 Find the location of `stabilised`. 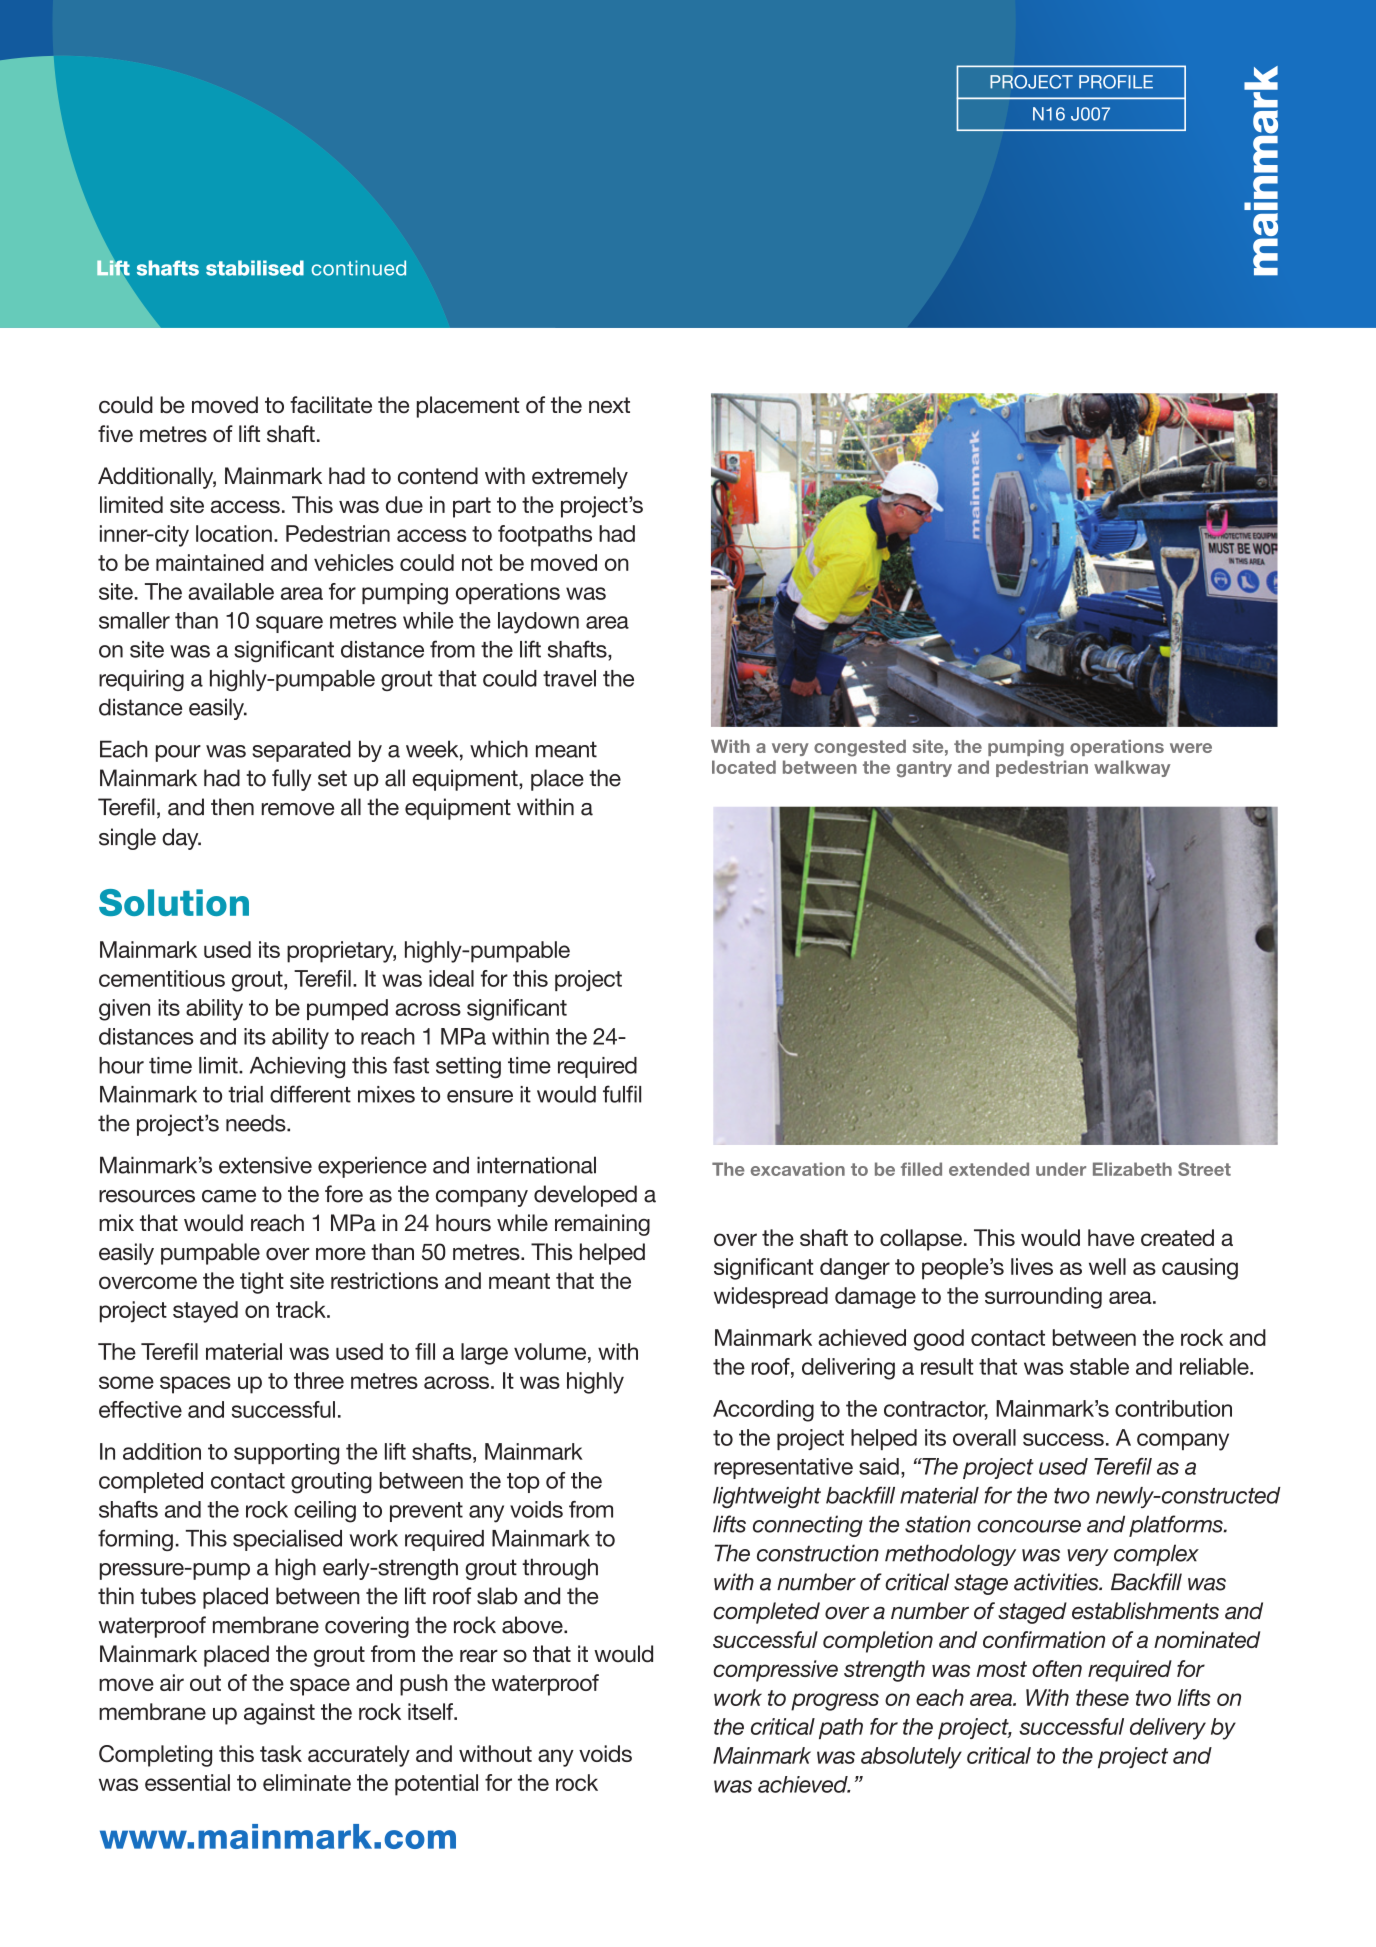

stabilised is located at coordinates (255, 268).
